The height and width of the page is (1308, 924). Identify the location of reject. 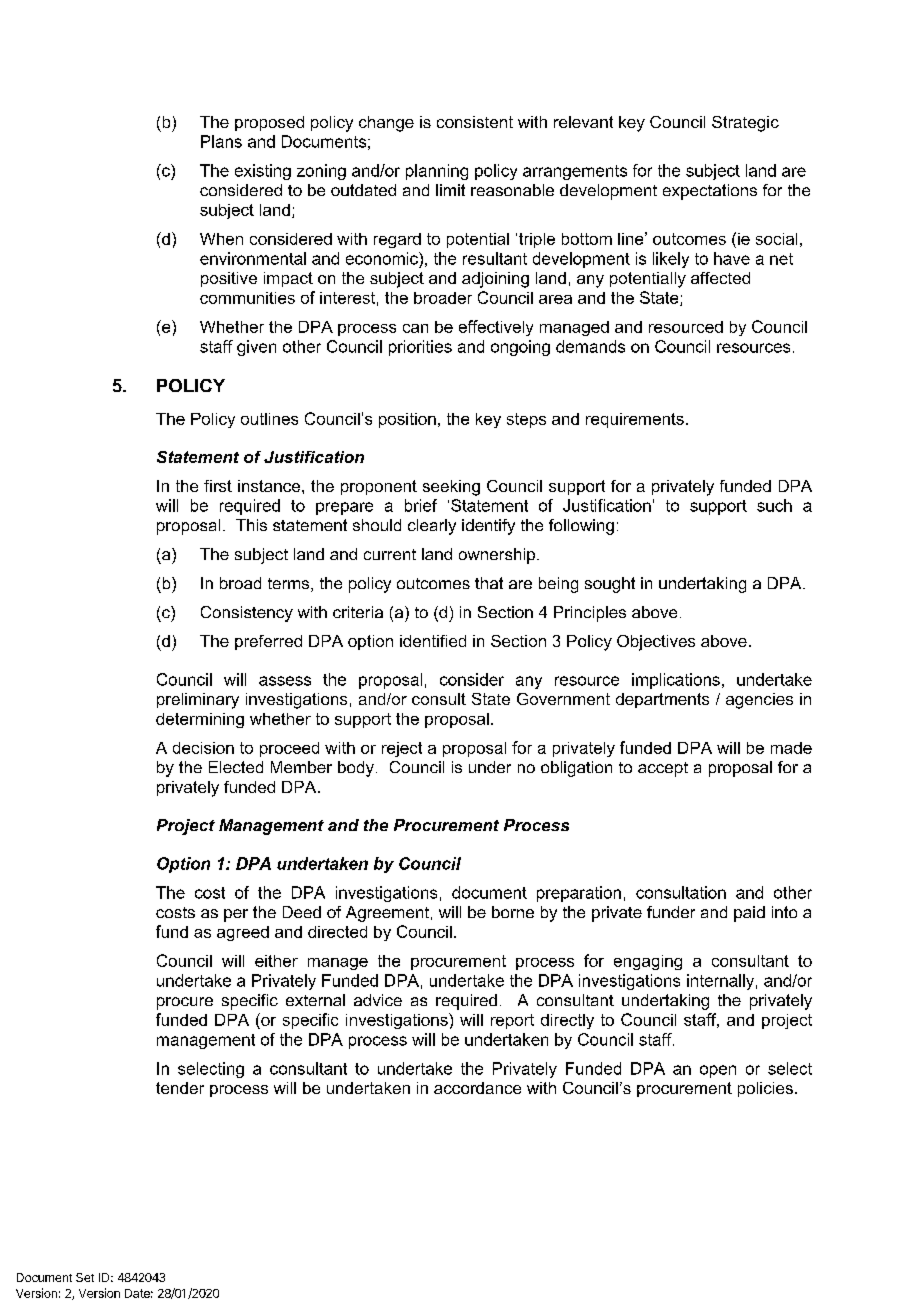
(402, 749).
